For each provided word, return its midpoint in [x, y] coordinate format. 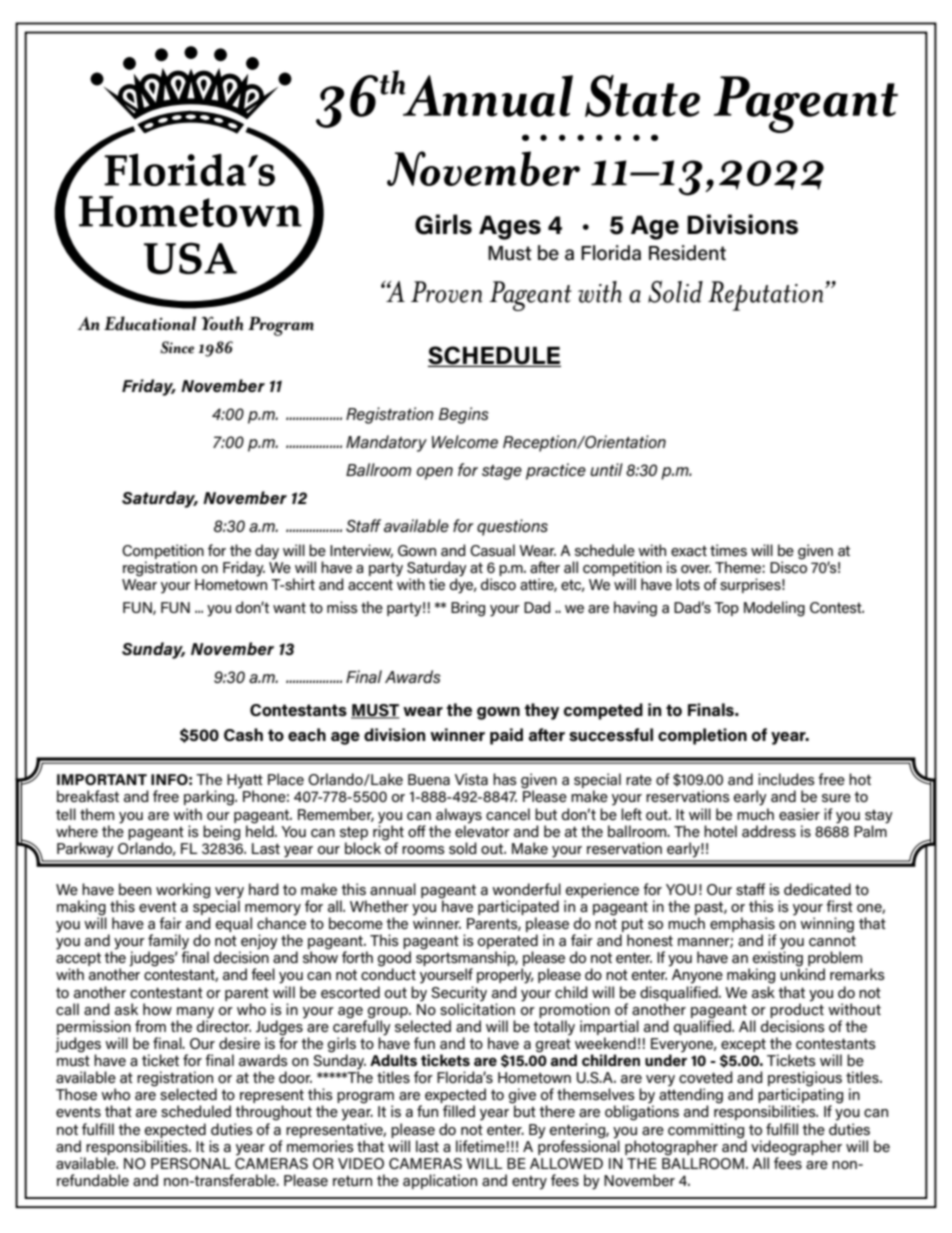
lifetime [480, 1146]
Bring [468, 609]
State [642, 96]
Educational [150, 323]
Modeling [774, 609]
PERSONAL [191, 1163]
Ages [510, 227]
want [289, 607]
